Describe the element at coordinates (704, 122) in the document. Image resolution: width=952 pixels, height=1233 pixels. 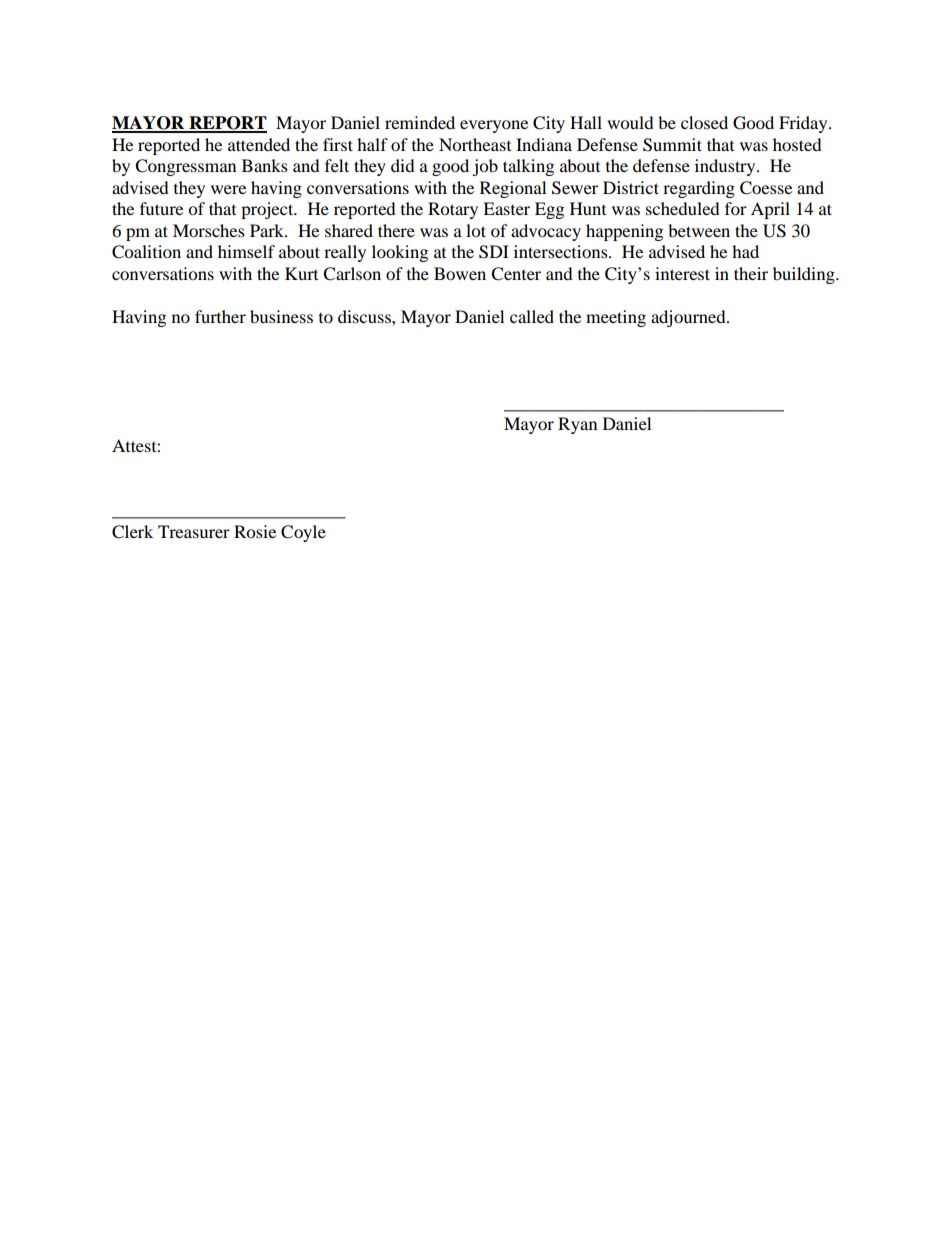
I see `closed` at that location.
